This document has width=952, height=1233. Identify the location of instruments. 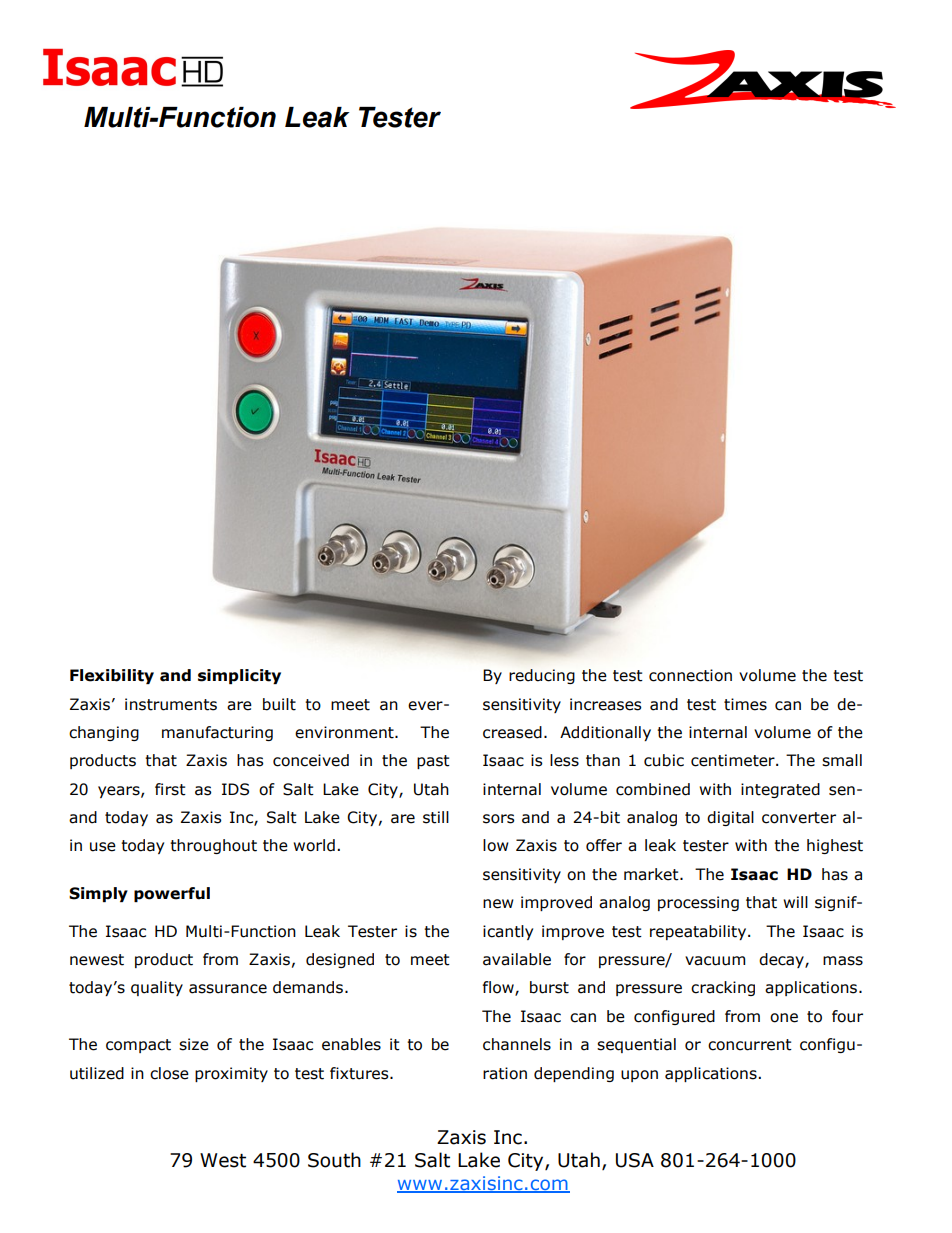
(171, 704).
